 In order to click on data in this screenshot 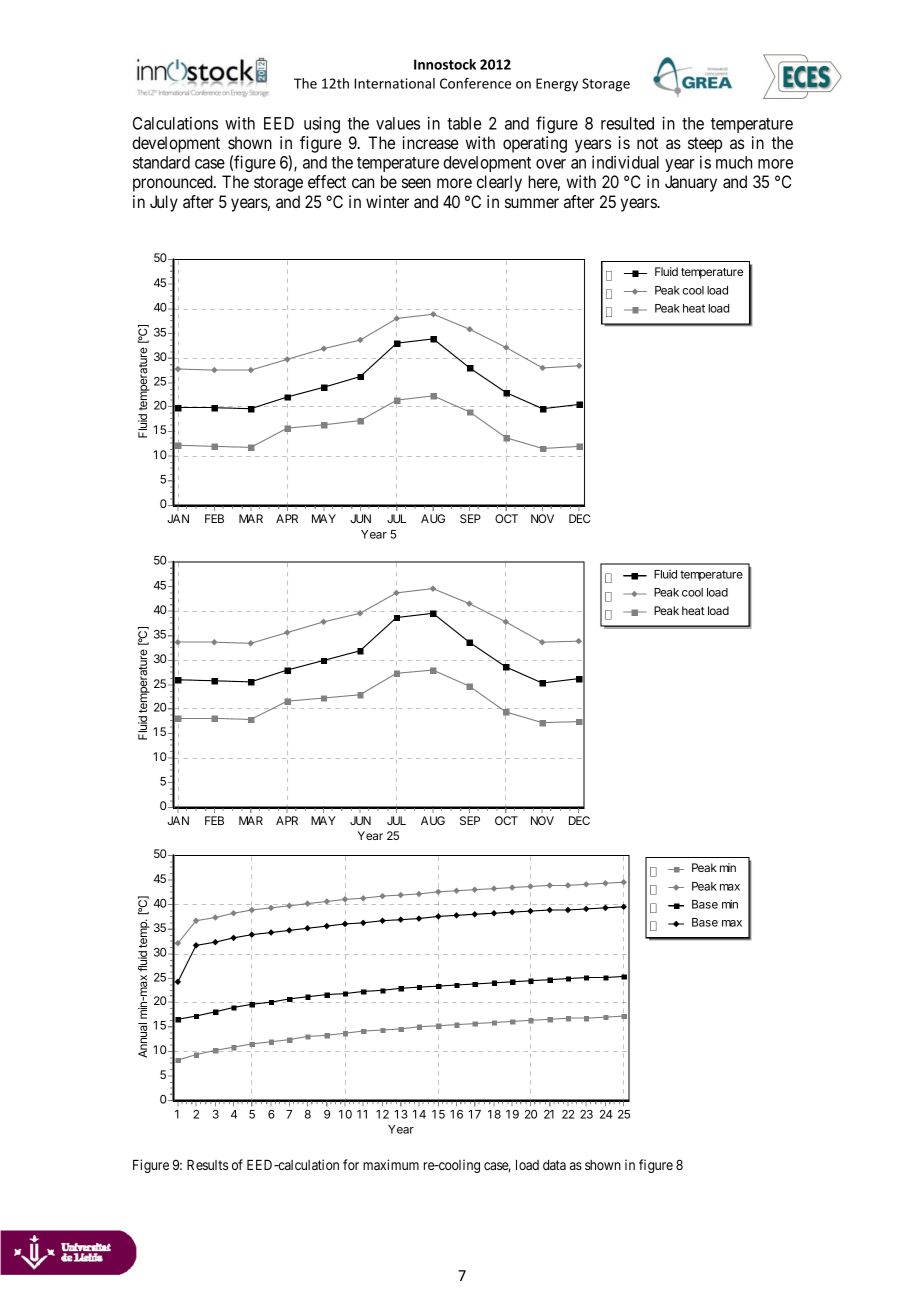, I will do `click(554, 1165)`.
